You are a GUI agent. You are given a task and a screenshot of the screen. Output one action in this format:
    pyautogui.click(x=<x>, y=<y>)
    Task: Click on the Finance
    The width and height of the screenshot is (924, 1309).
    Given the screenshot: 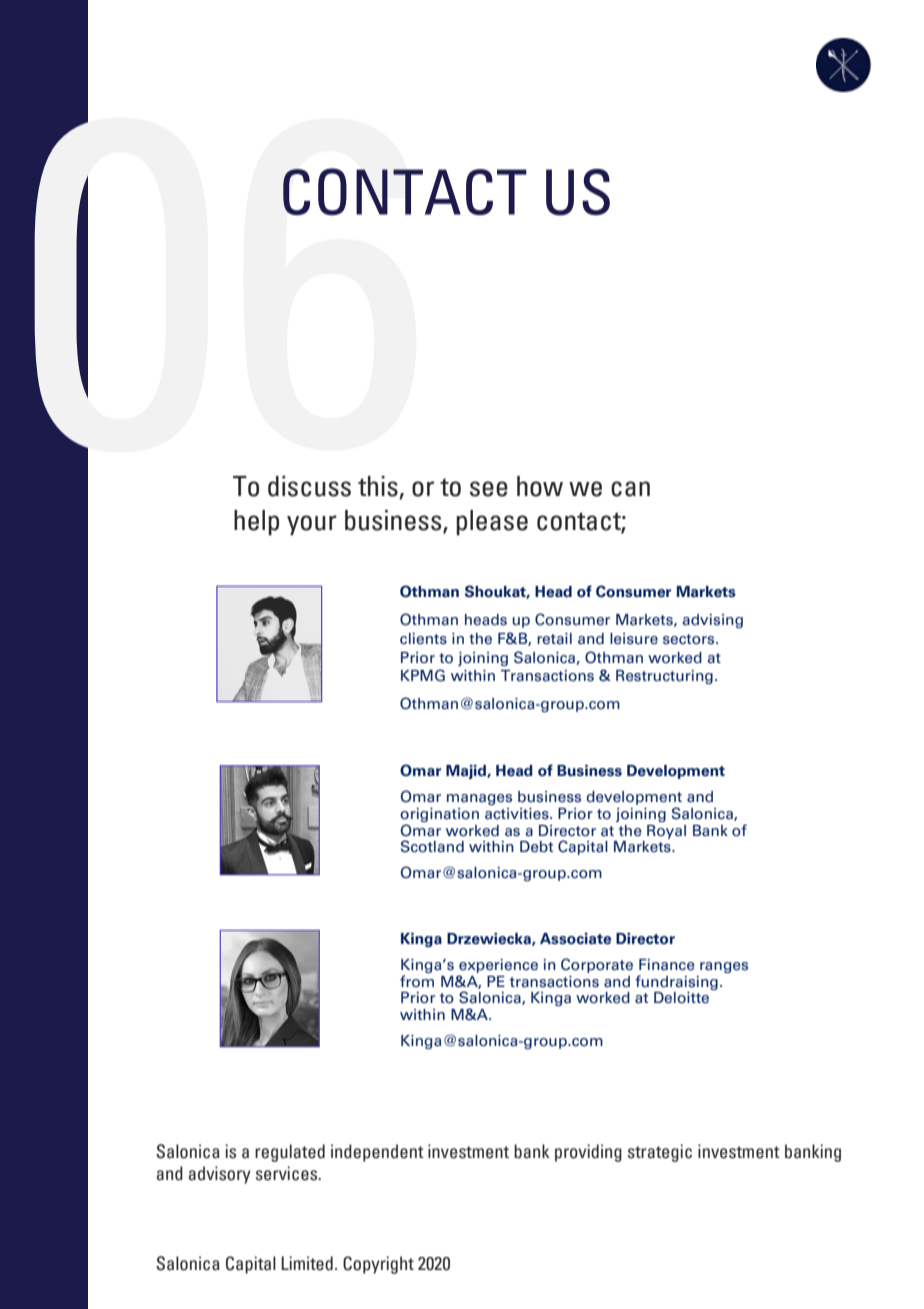 What is the action you would take?
    pyautogui.click(x=667, y=965)
